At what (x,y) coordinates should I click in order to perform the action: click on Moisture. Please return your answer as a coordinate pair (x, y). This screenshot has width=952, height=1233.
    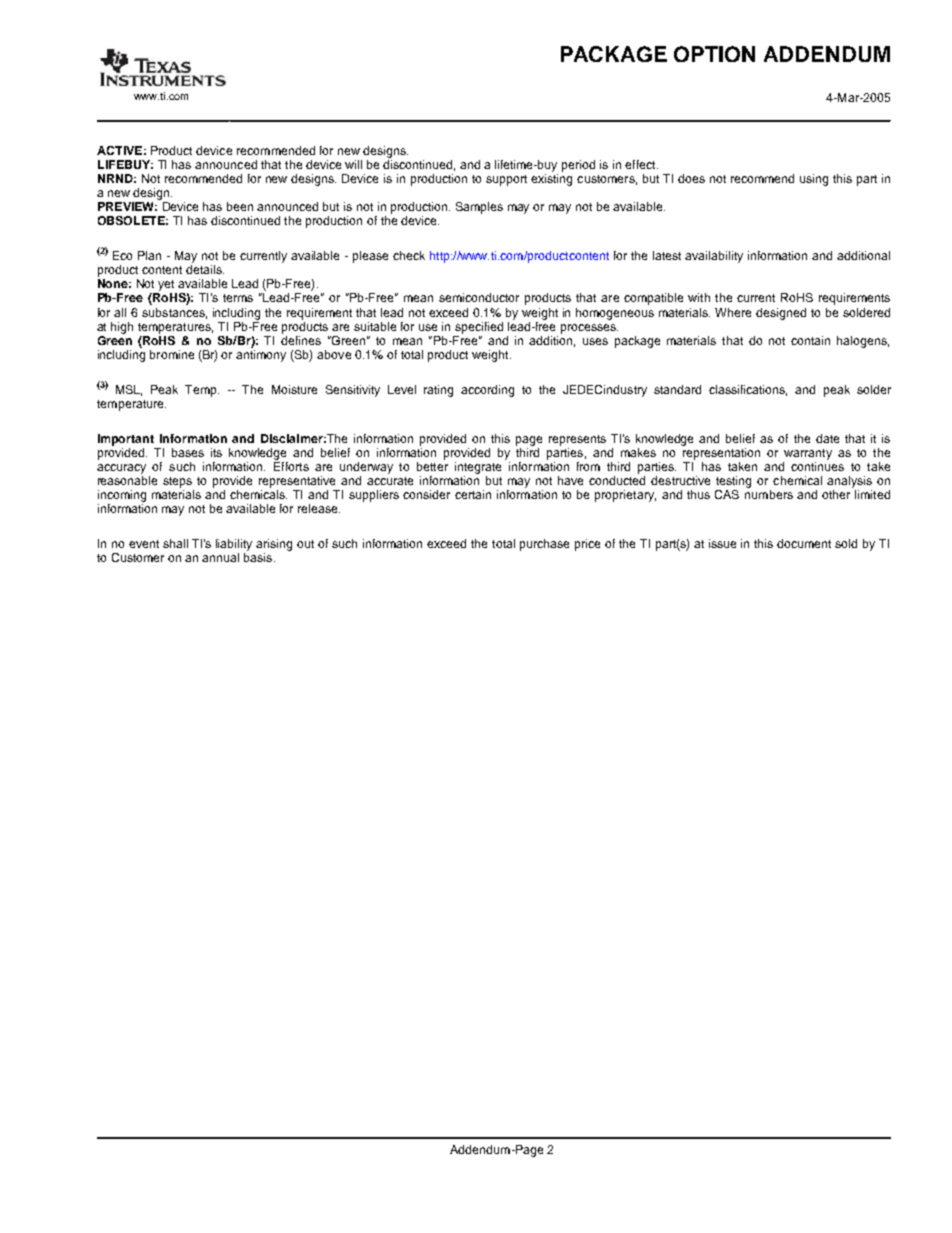
    Looking at the image, I should click on (294, 389).
